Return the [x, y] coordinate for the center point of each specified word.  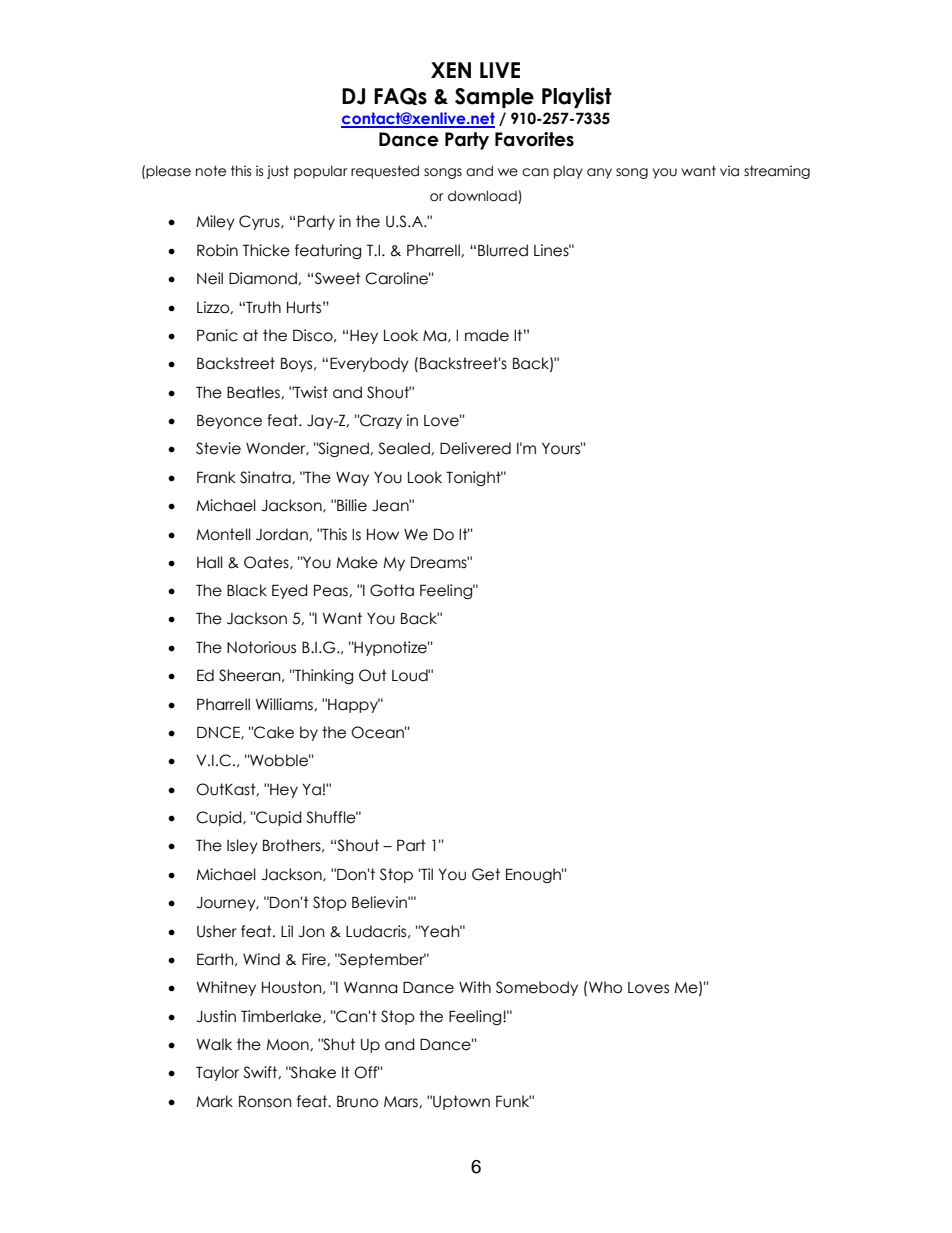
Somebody [537, 988]
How [383, 535]
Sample [494, 98]
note [211, 171]
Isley [242, 846]
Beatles [254, 392]
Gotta [392, 590]
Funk [513, 1101]
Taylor [217, 1073]
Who [605, 987]
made [487, 335]
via [729, 171]
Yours [562, 448]
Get [486, 874]
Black [247, 590]
